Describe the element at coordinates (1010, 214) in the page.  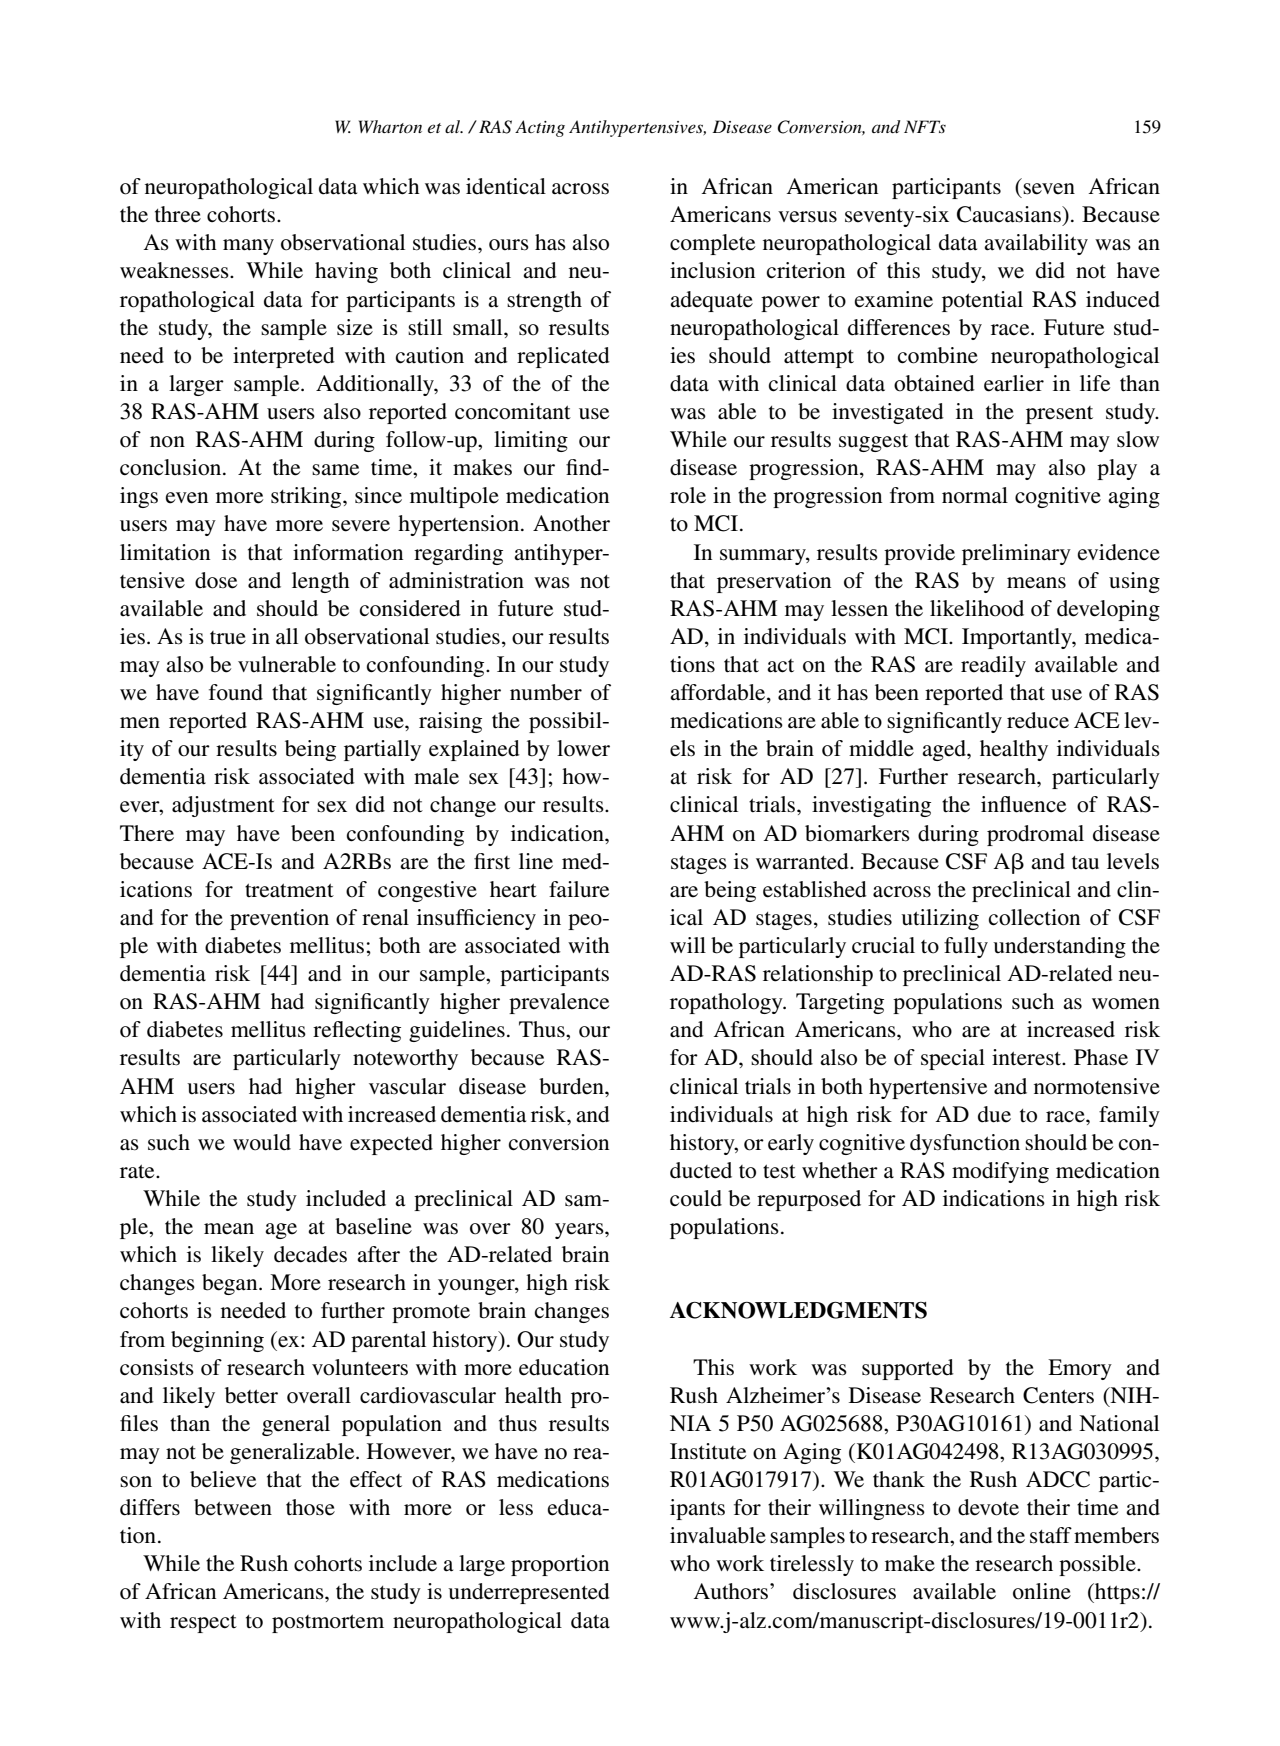
I see `Caucasians` at that location.
